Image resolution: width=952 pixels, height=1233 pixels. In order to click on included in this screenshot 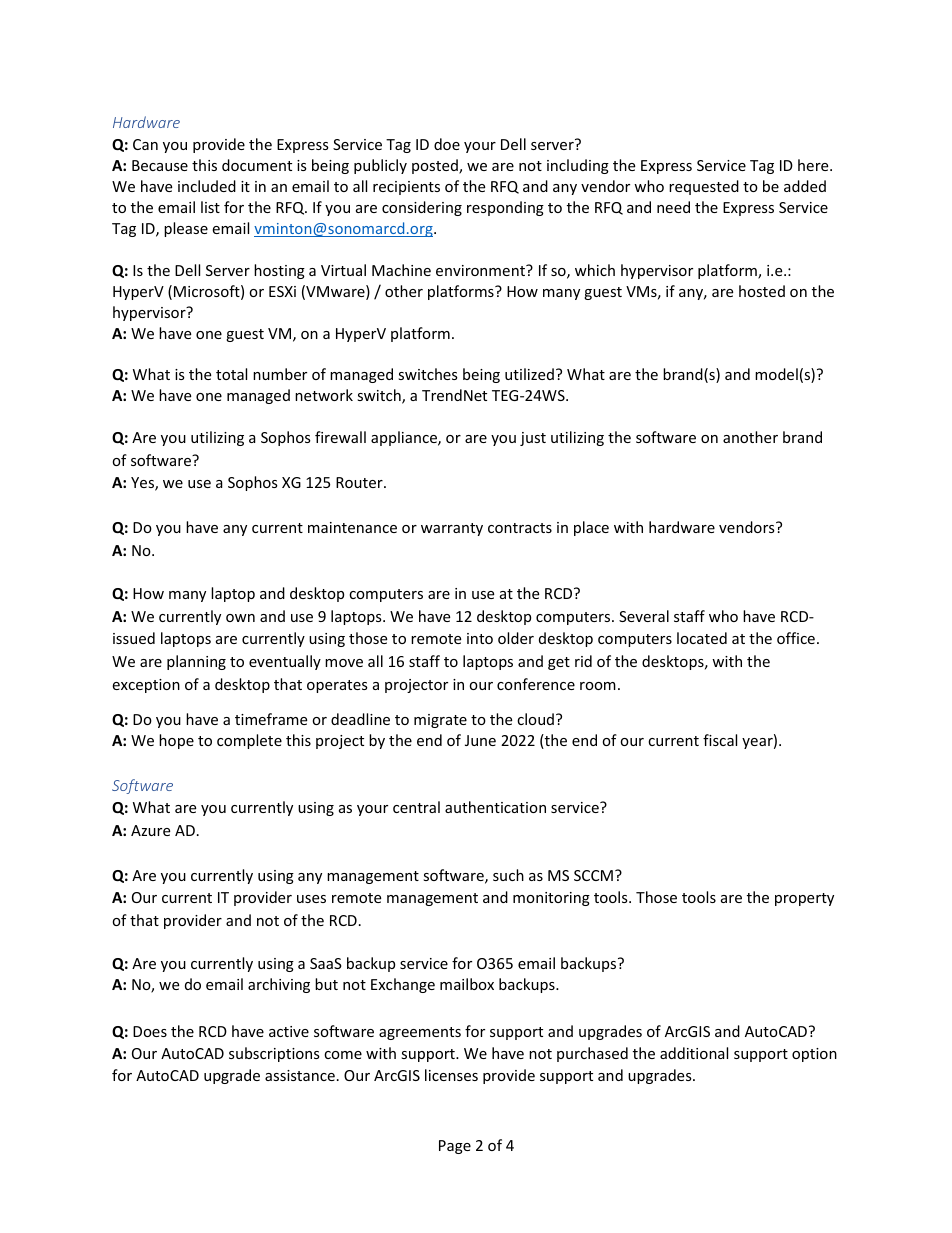, I will do `click(207, 186)`.
